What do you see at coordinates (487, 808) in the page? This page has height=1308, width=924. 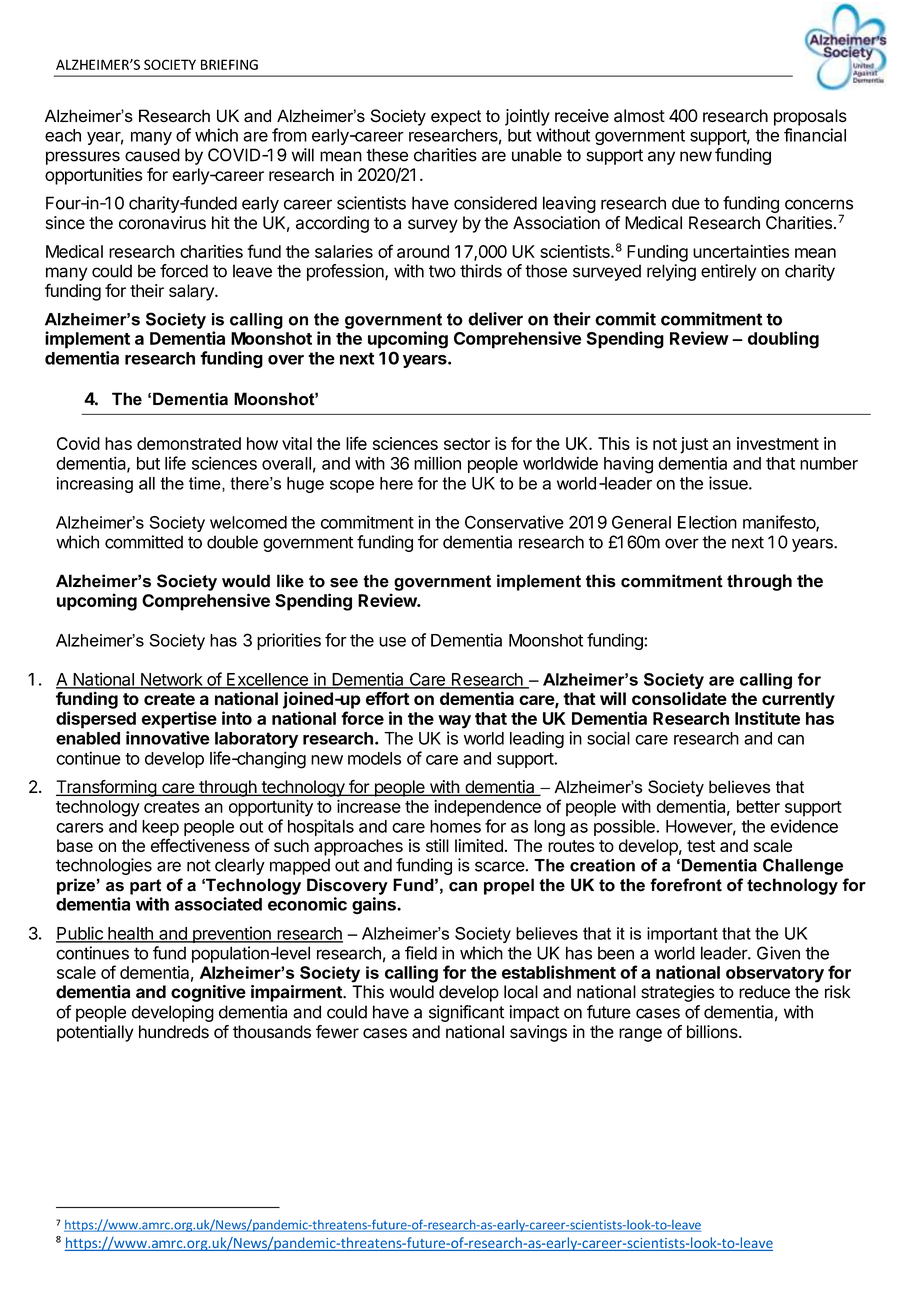 I see `independence` at bounding box center [487, 808].
